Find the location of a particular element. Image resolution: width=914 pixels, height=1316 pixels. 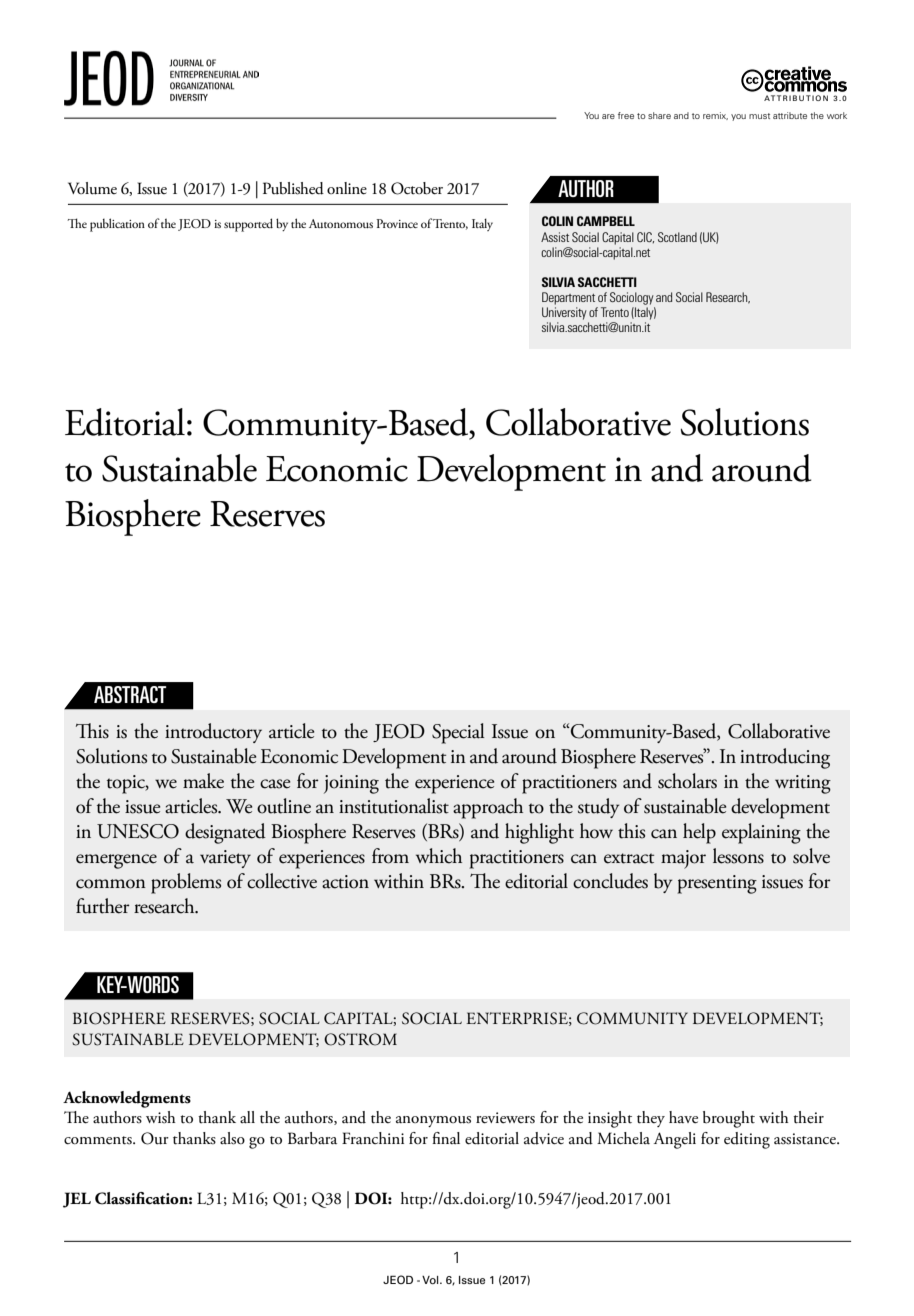

Volume is located at coordinates (92, 188).
